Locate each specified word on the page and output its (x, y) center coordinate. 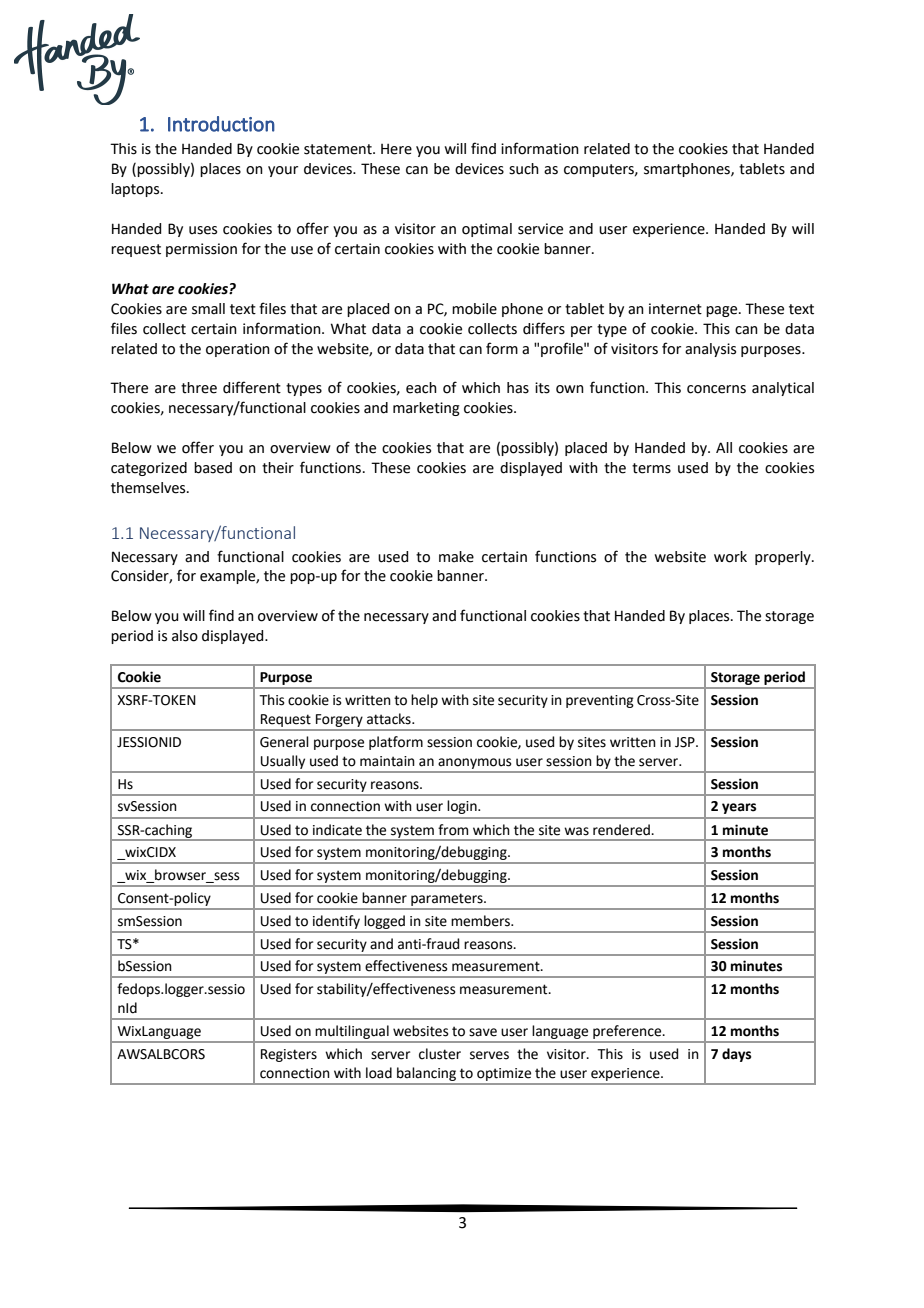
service (540, 229)
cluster (440, 1054)
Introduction (221, 124)
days (736, 1055)
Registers (289, 1055)
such (524, 169)
